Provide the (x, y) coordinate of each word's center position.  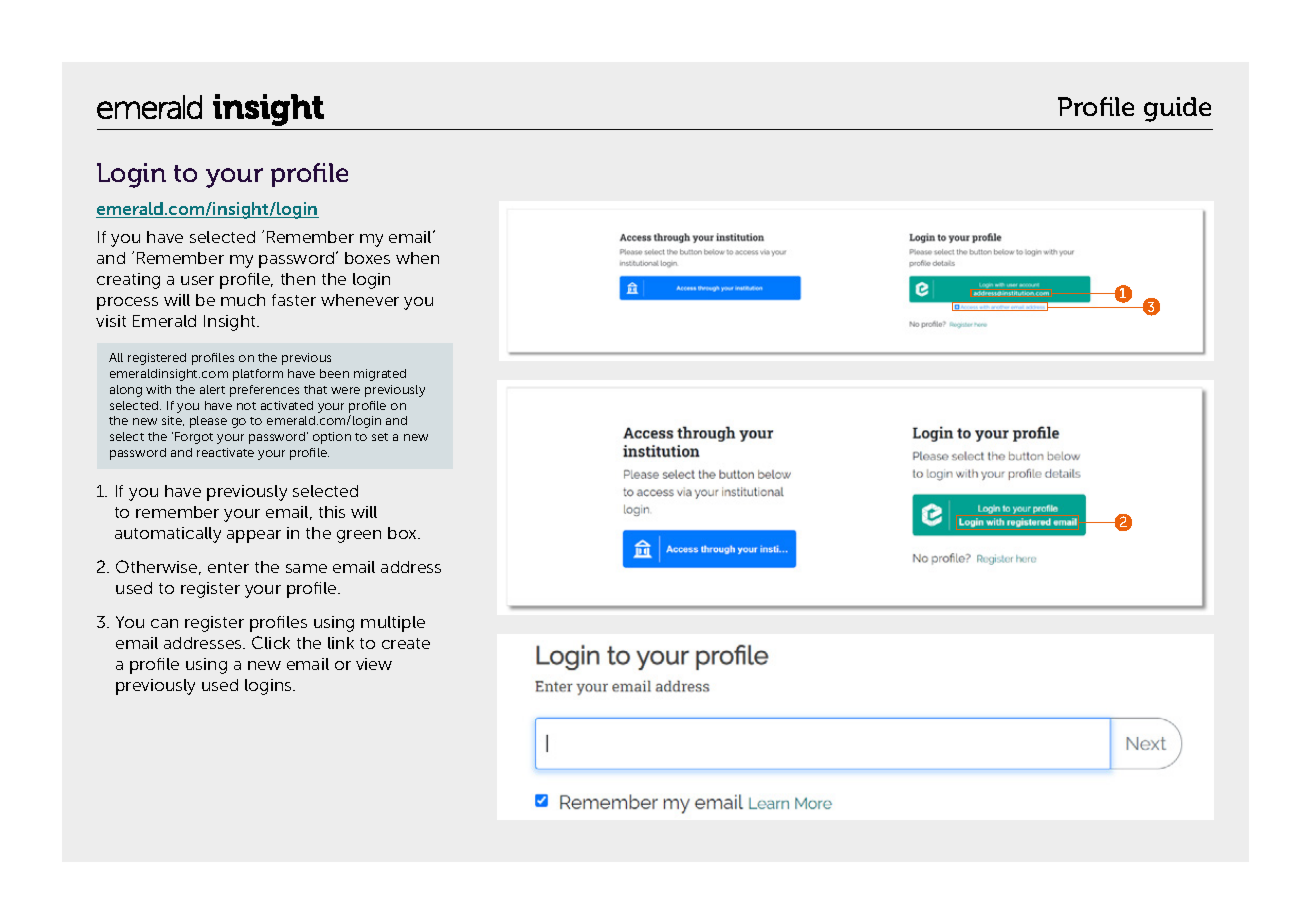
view (374, 664)
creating (128, 281)
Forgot (194, 438)
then (298, 279)
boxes (367, 258)
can (164, 623)
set (380, 437)
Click (271, 642)
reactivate (225, 452)
